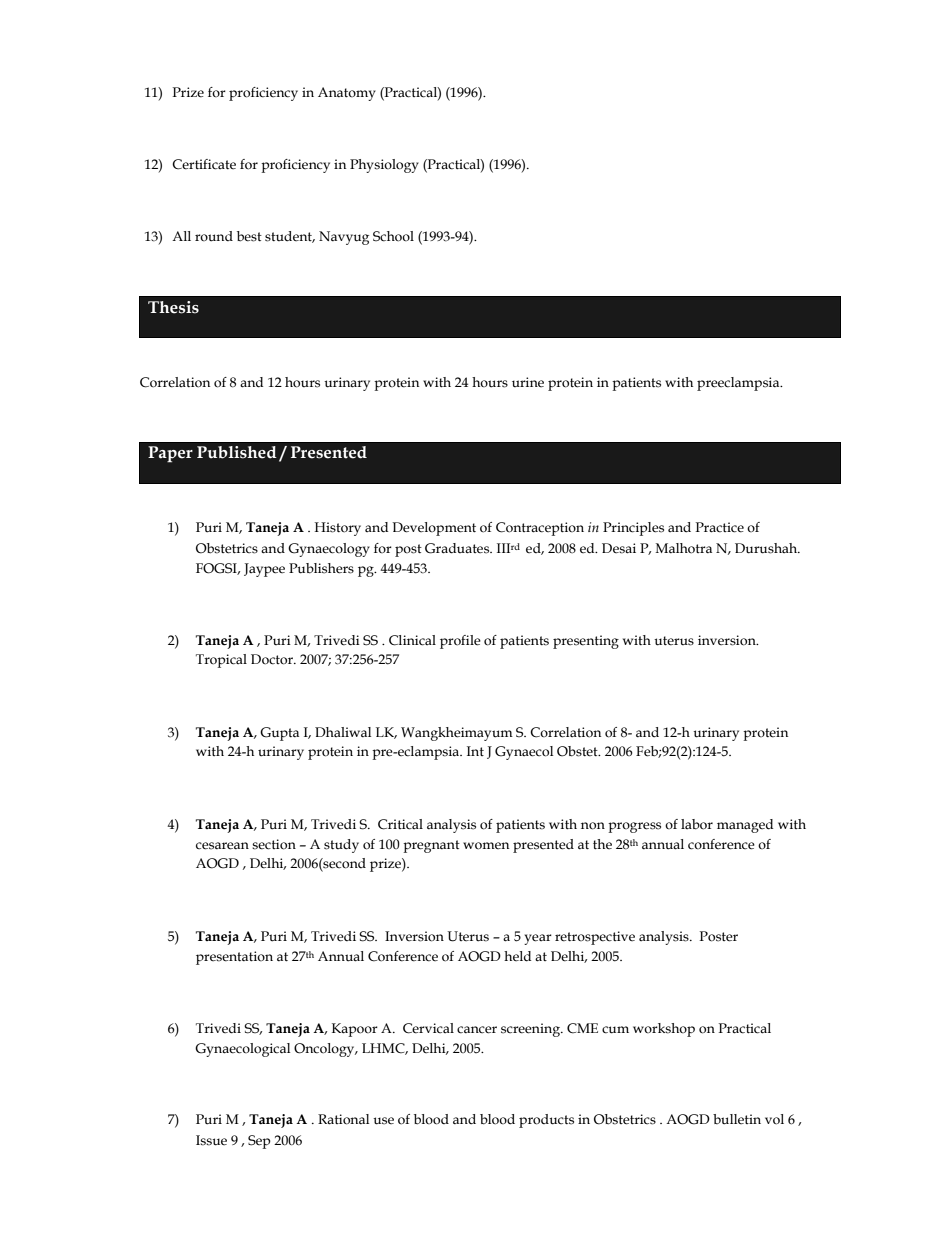  Describe the element at coordinates (697, 824) in the document. I see `labor` at that location.
